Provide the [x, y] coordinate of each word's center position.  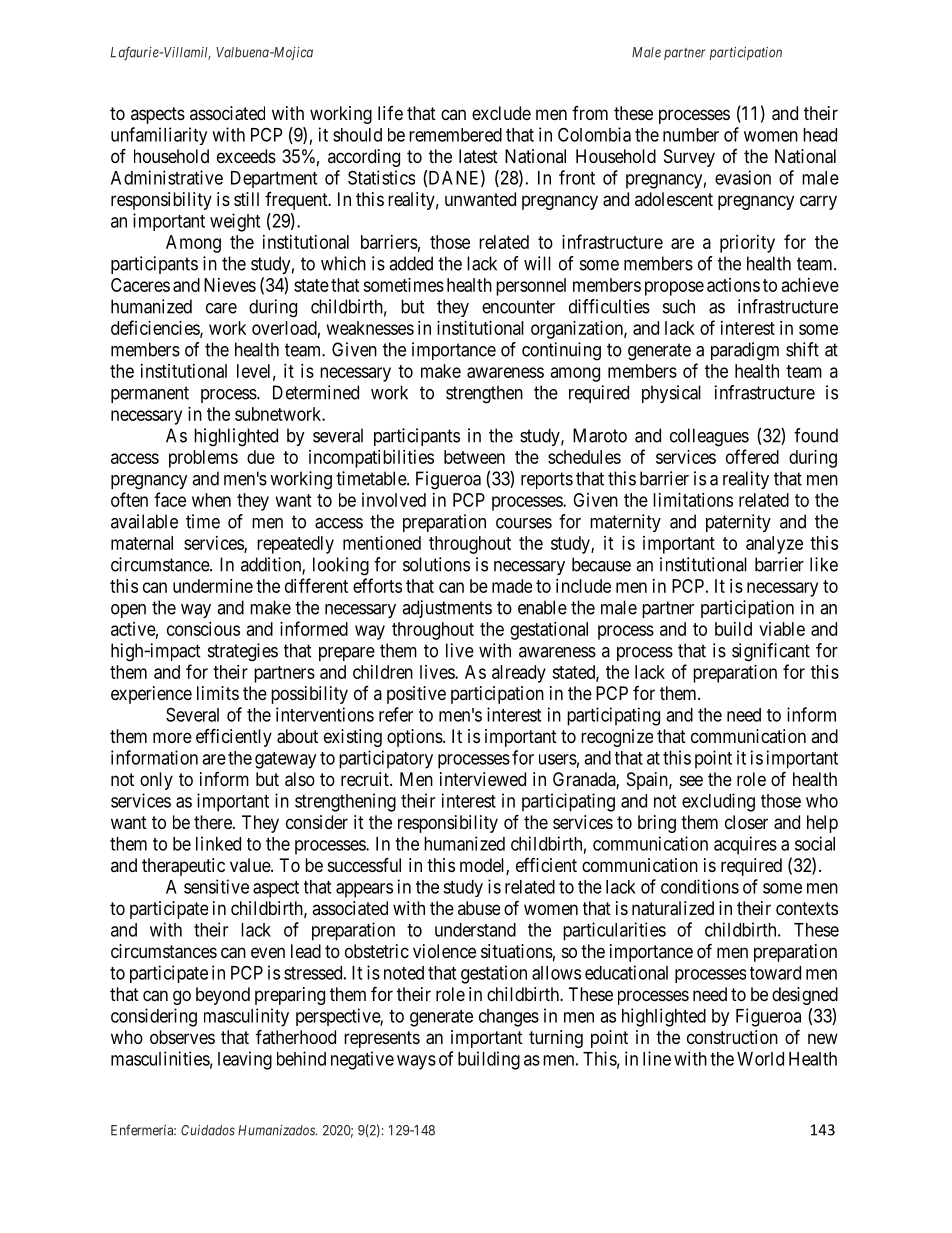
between [474, 457]
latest [478, 156]
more [172, 737]
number [691, 135]
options [415, 738]
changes [509, 1018]
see [691, 780]
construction [732, 1037]
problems [203, 459]
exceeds [246, 156]
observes [182, 1037]
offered [752, 456]
